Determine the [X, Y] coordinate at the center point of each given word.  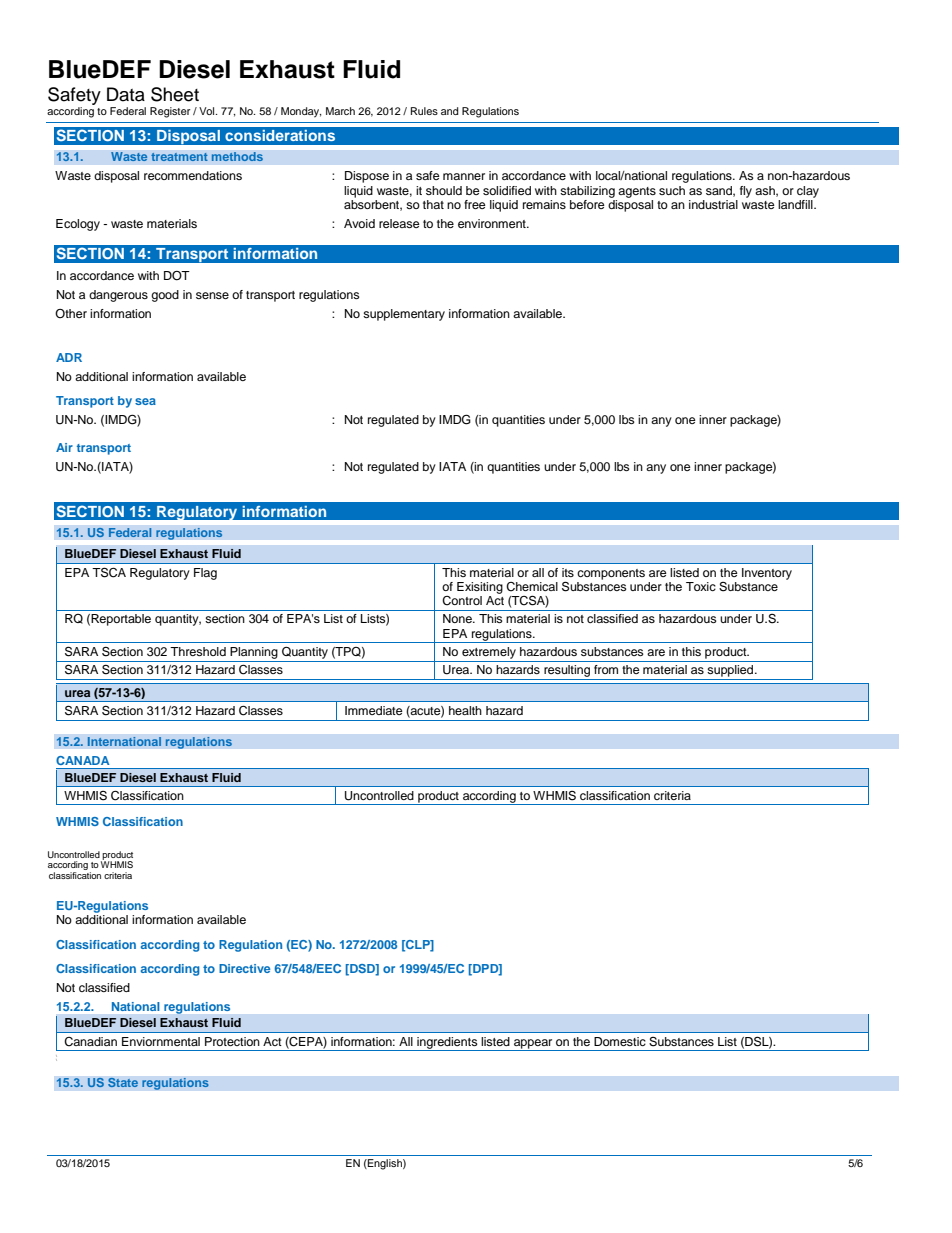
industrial [713, 204]
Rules [424, 111]
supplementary [404, 315]
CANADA [83, 760]
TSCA [109, 572]
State [123, 1082]
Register [170, 112]
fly [746, 192]
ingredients [447, 1044]
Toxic [701, 586]
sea [145, 401]
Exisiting [480, 588]
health [465, 710]
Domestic [620, 1041]
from [606, 669]
